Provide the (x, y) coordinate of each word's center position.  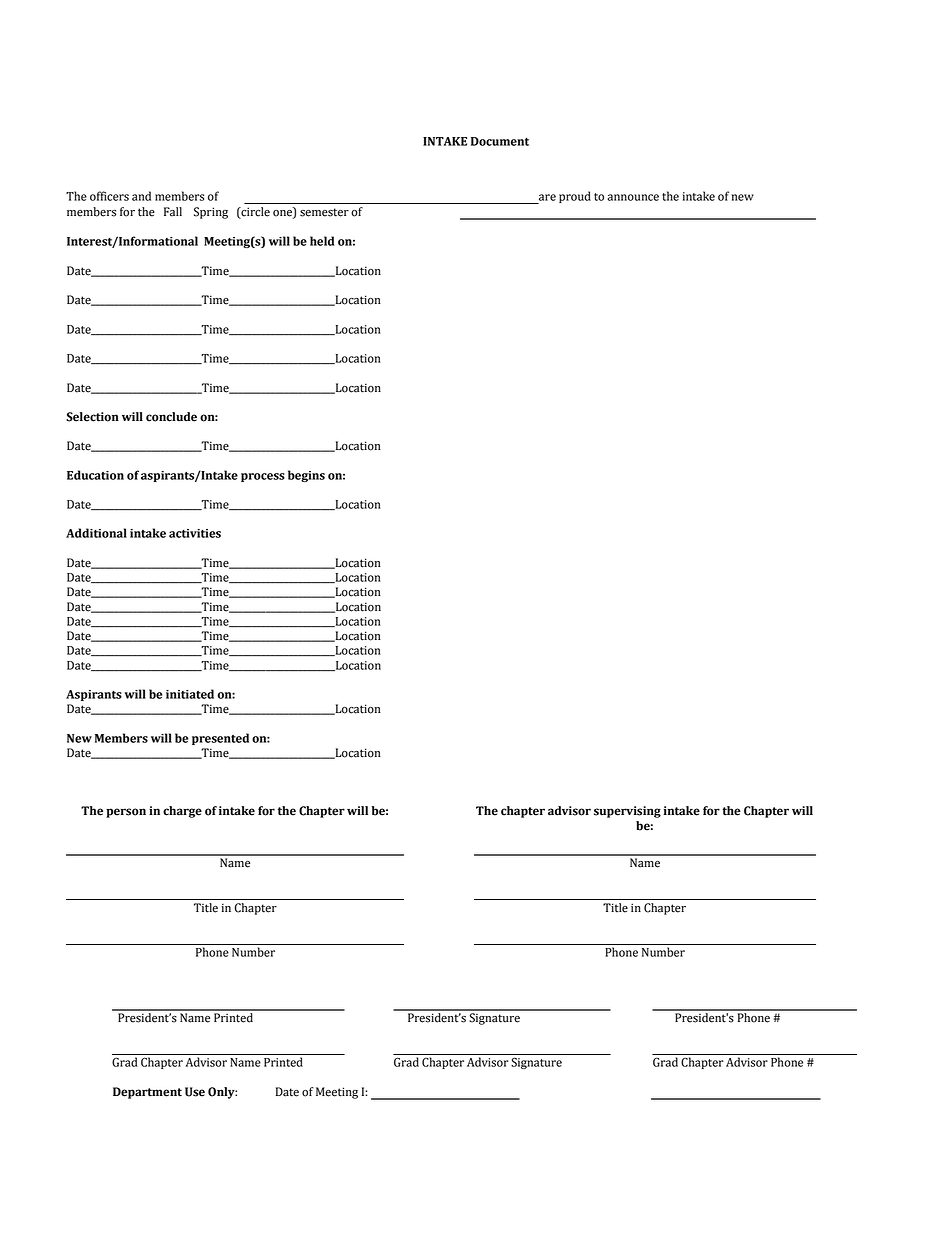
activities (195, 533)
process (263, 477)
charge (182, 812)
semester (324, 212)
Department (147, 1093)
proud (575, 197)
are (547, 197)
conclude (171, 417)
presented (220, 739)
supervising (627, 812)
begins (306, 476)
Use (195, 1092)
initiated (190, 694)
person (126, 813)
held (322, 241)
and (141, 196)
